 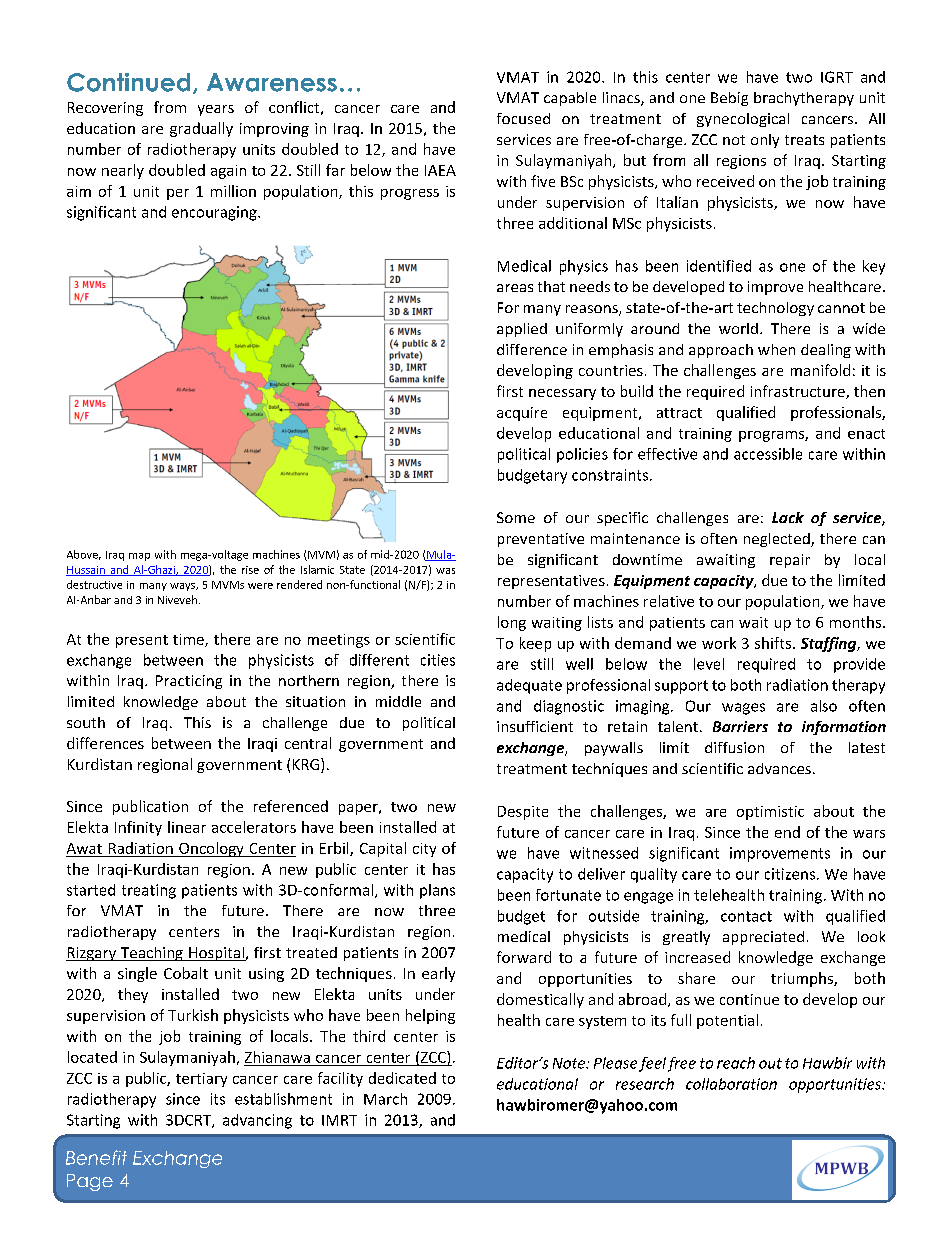 I want to click on ways, so click(x=183, y=587).
